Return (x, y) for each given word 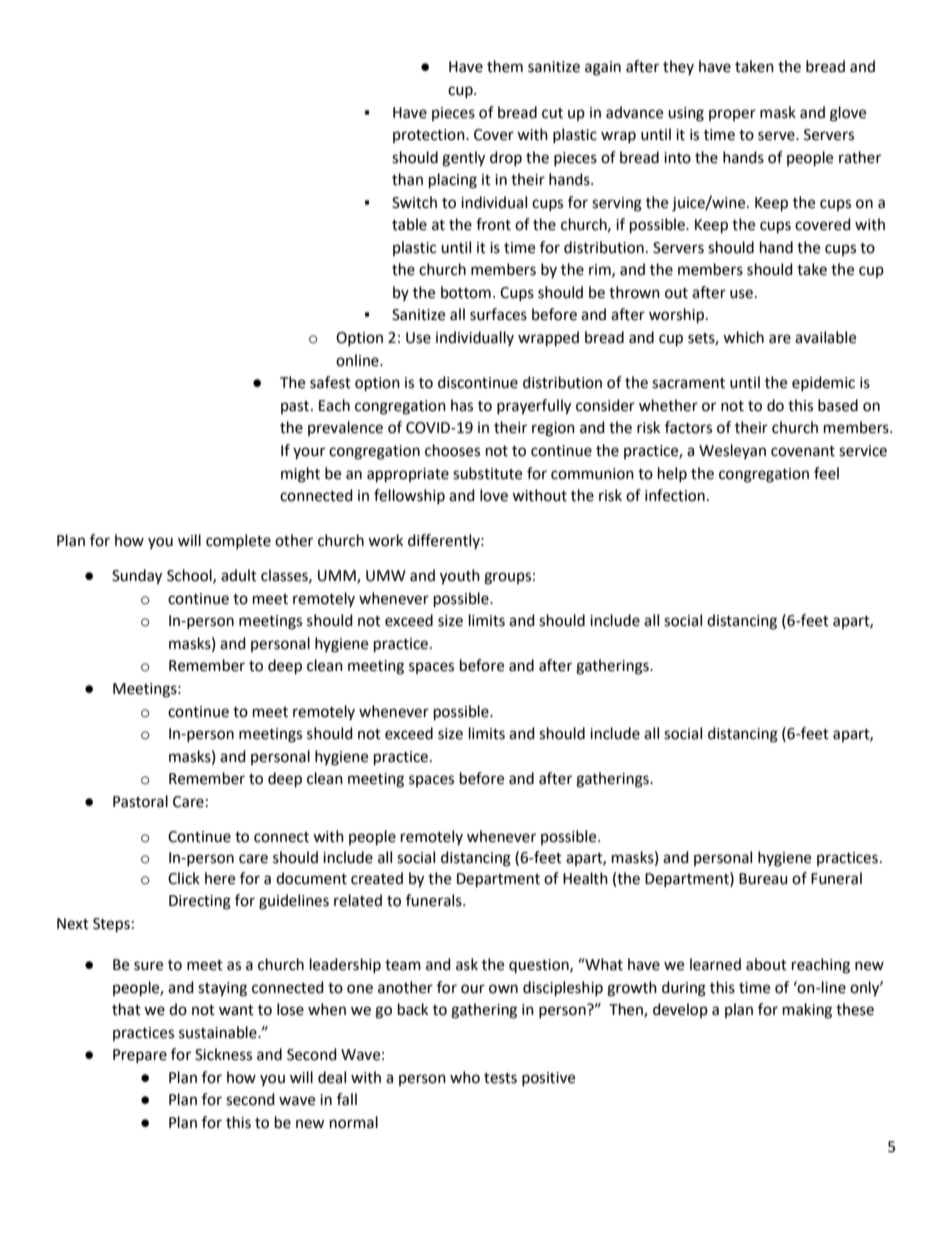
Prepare (140, 1056)
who (465, 1077)
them (505, 66)
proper (732, 115)
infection (675, 495)
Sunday (137, 577)
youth (460, 577)
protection (430, 136)
